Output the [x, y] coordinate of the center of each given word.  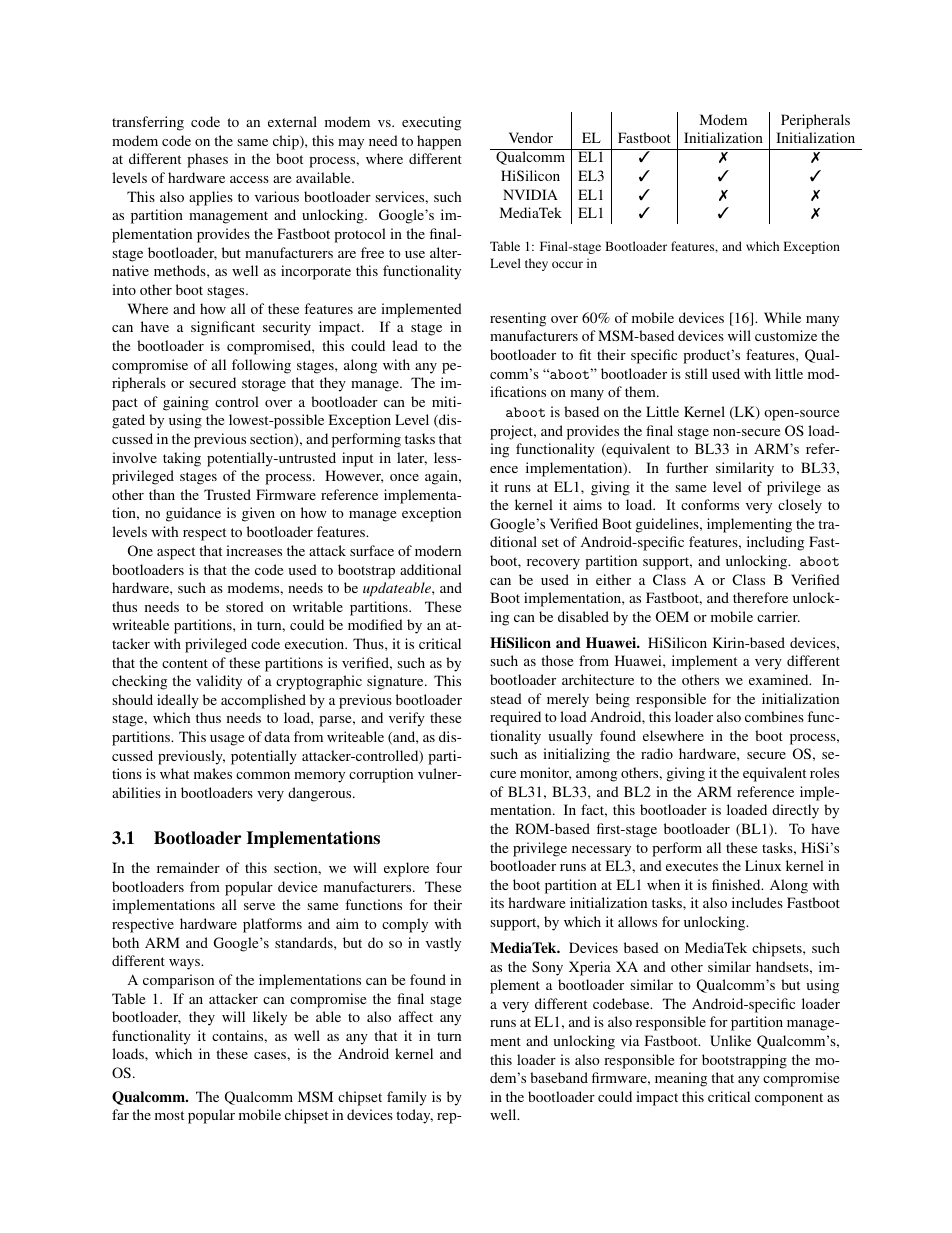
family [407, 1098]
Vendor [531, 137]
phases [207, 160]
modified [375, 624]
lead [405, 345]
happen [439, 142]
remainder [188, 867]
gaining [186, 403]
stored [245, 606]
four [449, 867]
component [789, 1099]
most [169, 1115]
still [696, 373]
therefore [760, 597]
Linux [763, 865]
